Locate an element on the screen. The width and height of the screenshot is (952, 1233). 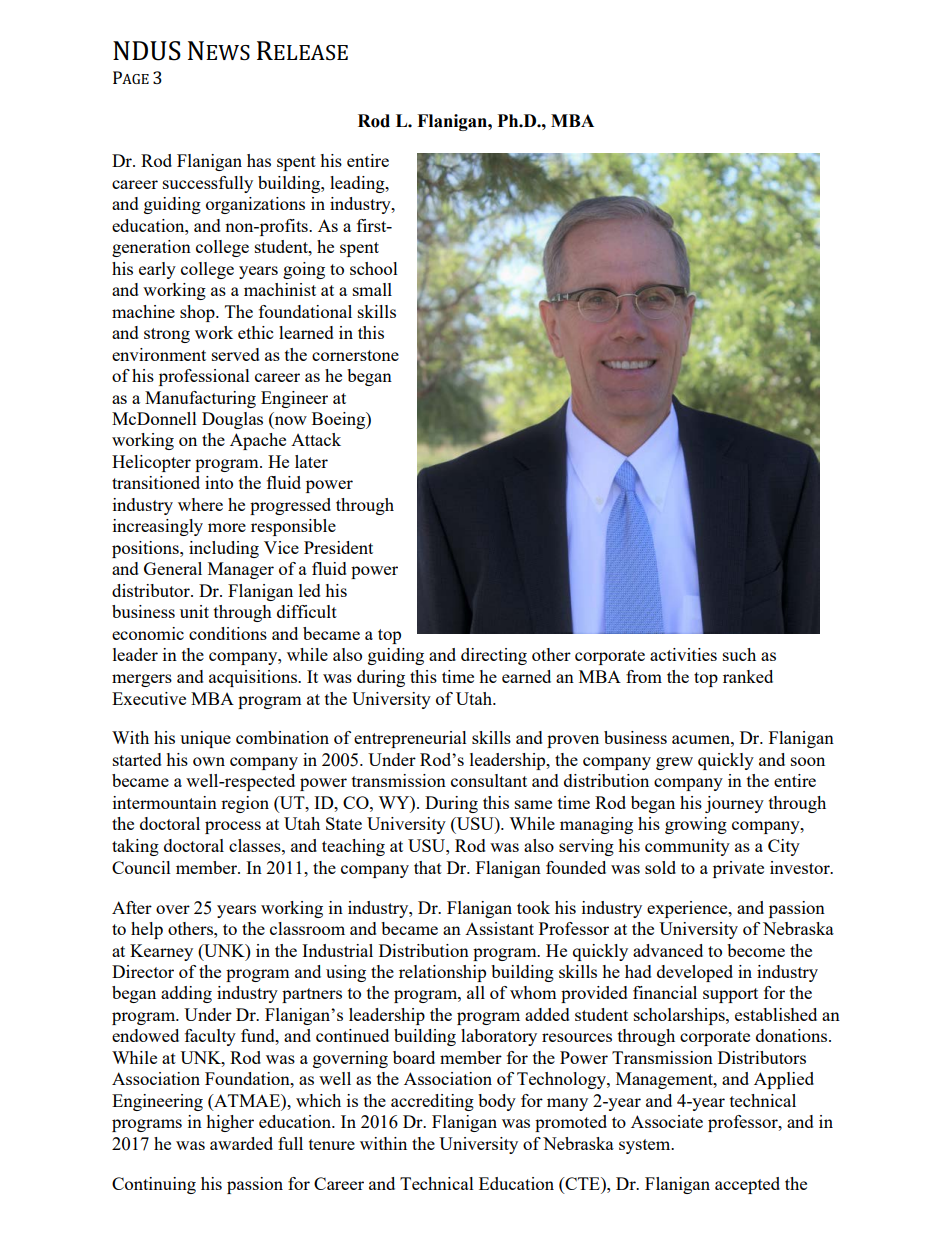
ranked is located at coordinates (748, 676).
